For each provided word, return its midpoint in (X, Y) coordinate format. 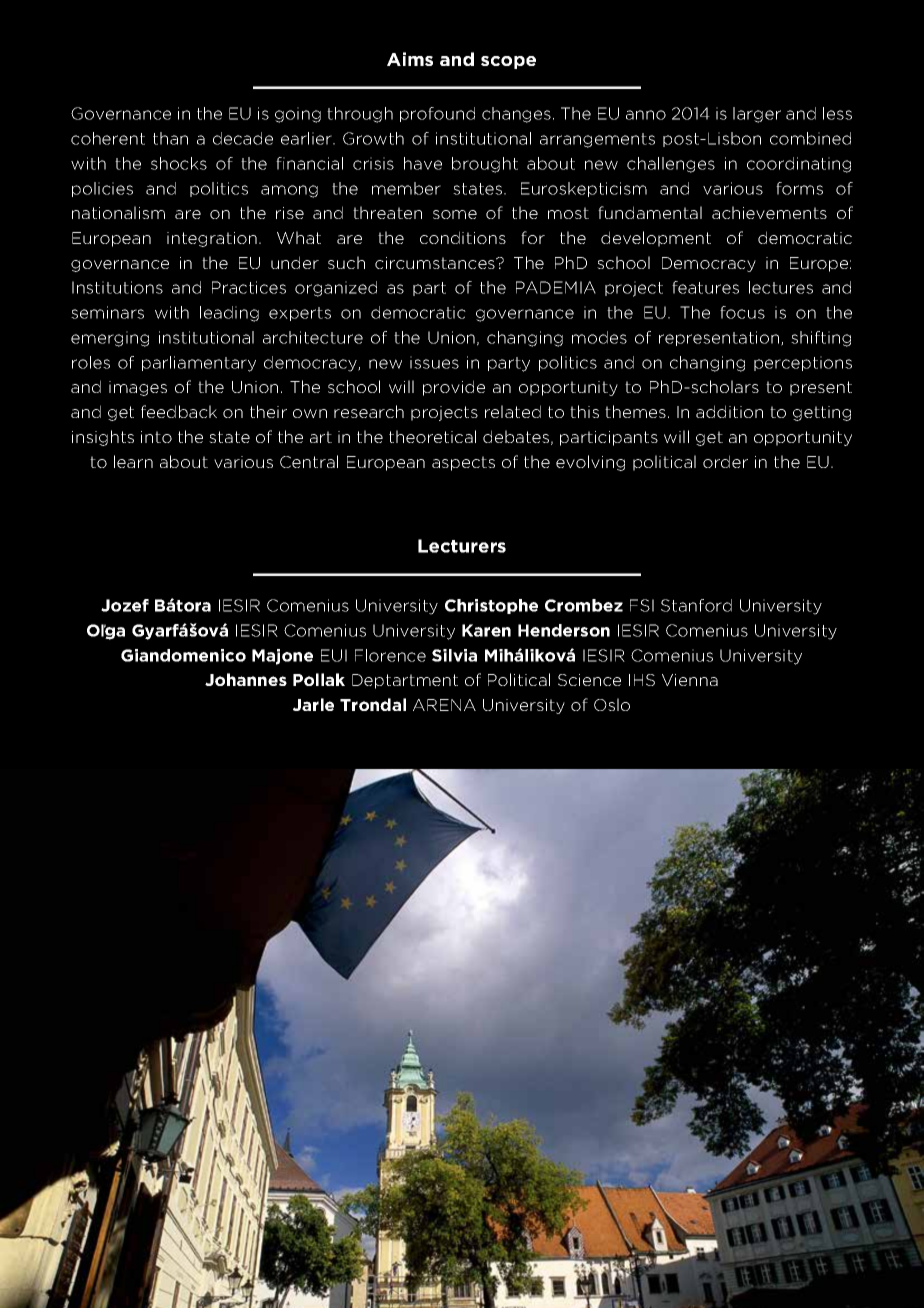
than (170, 138)
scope (508, 62)
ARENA (444, 705)
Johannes (246, 679)
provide (454, 388)
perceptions (803, 363)
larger (757, 115)
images (138, 388)
